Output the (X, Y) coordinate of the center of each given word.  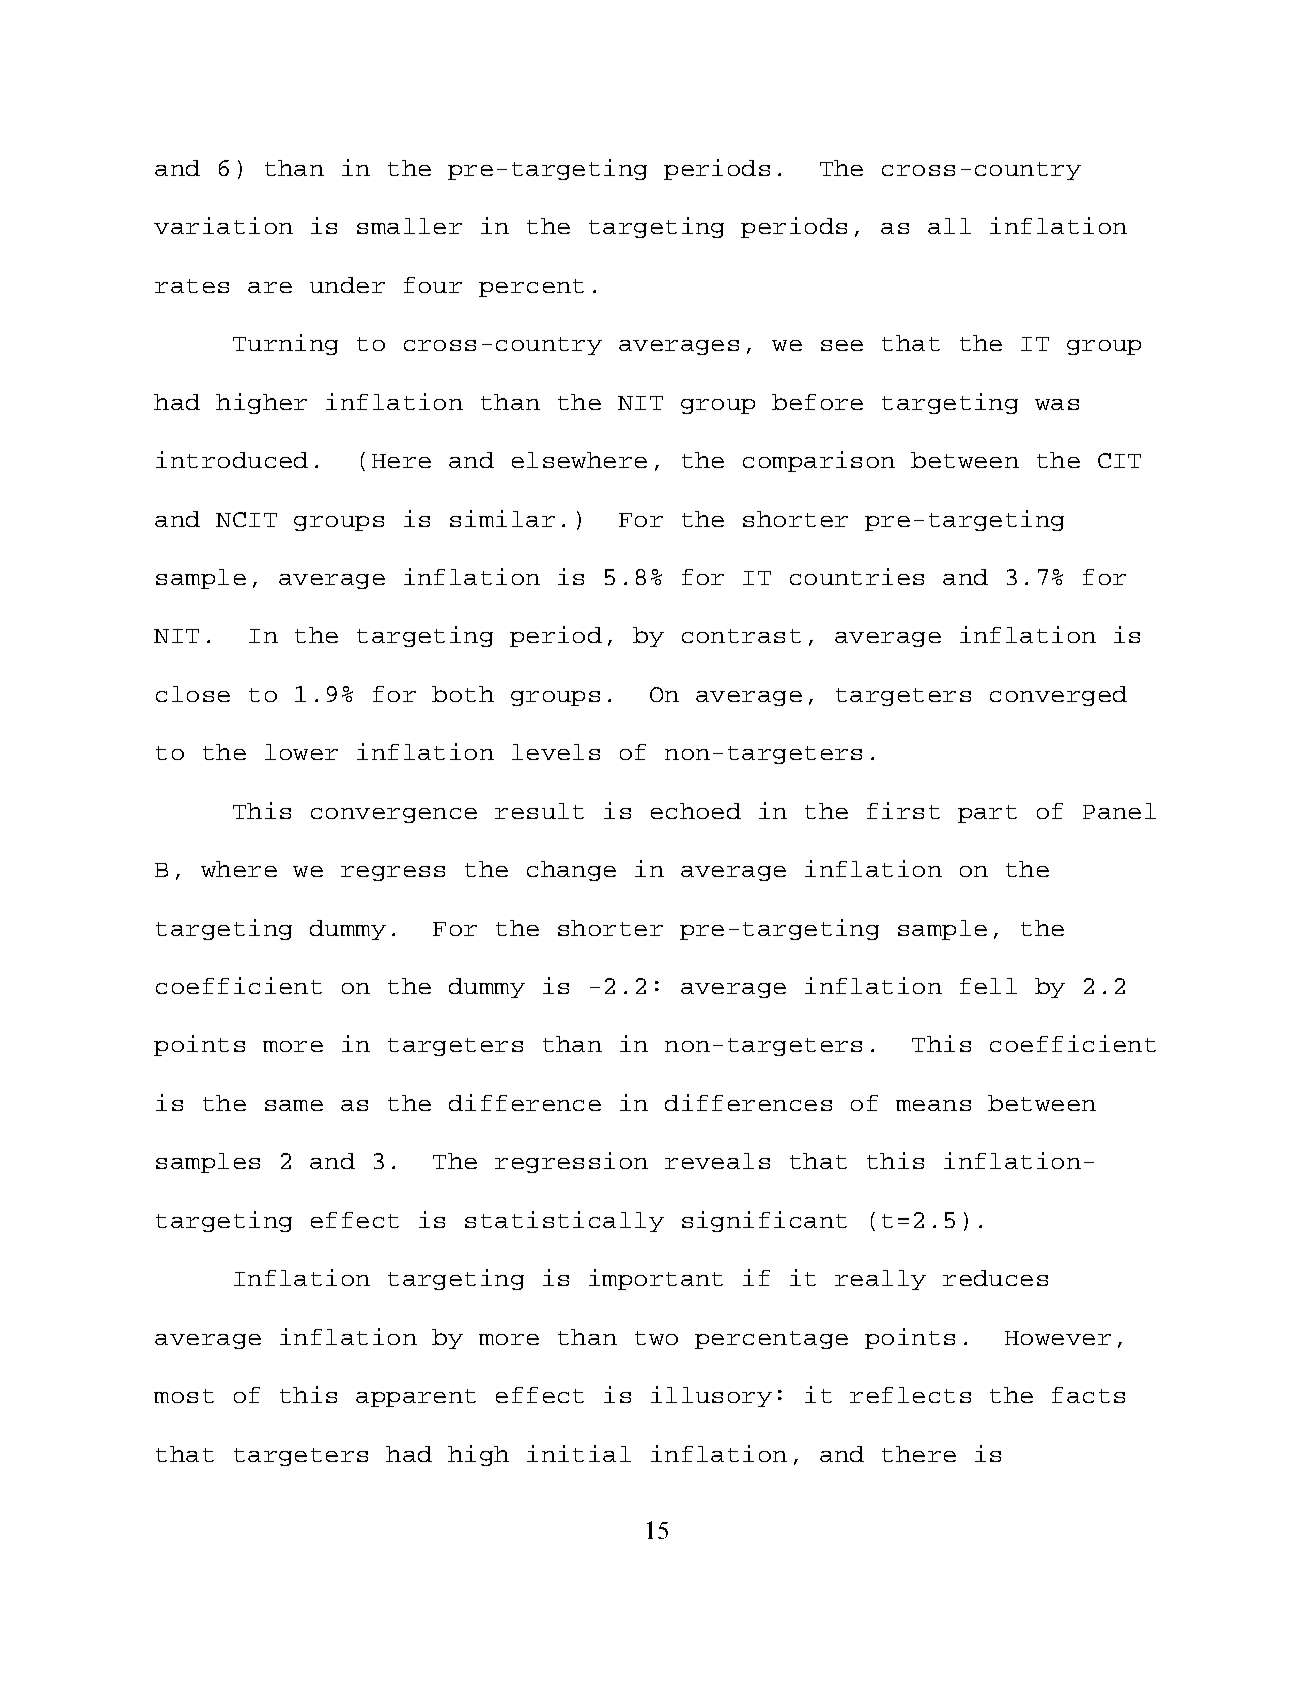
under (347, 285)
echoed (696, 811)
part (987, 814)
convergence (394, 815)
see (842, 345)
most (184, 1396)
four (433, 285)
